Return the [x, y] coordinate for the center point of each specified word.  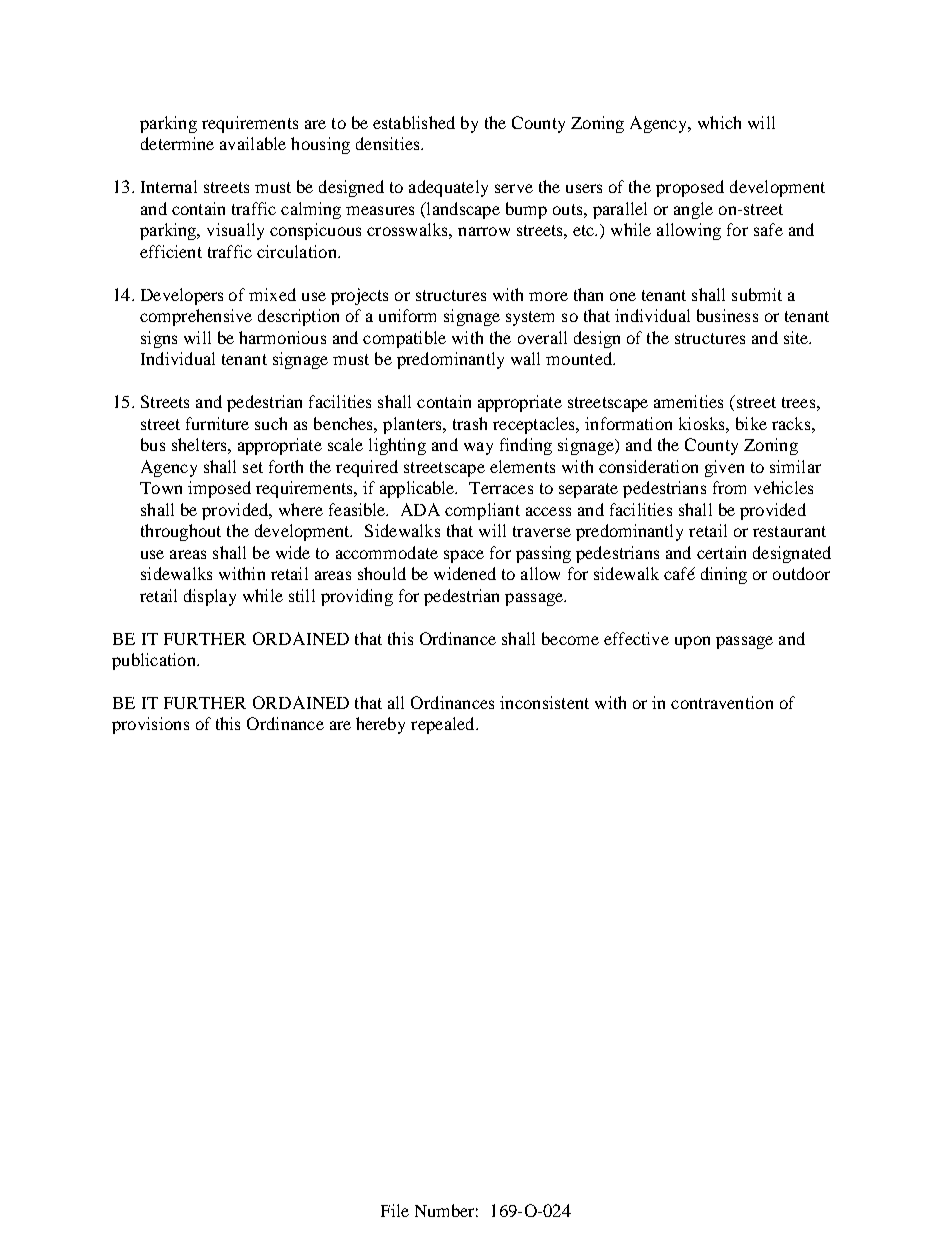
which [719, 122]
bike [751, 423]
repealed [444, 725]
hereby [380, 725]
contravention [722, 702]
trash [470, 423]
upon [692, 642]
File [395, 1210]
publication [155, 661]
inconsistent [544, 702]
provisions [150, 725]
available [253, 143]
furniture [217, 423]
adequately [448, 188]
